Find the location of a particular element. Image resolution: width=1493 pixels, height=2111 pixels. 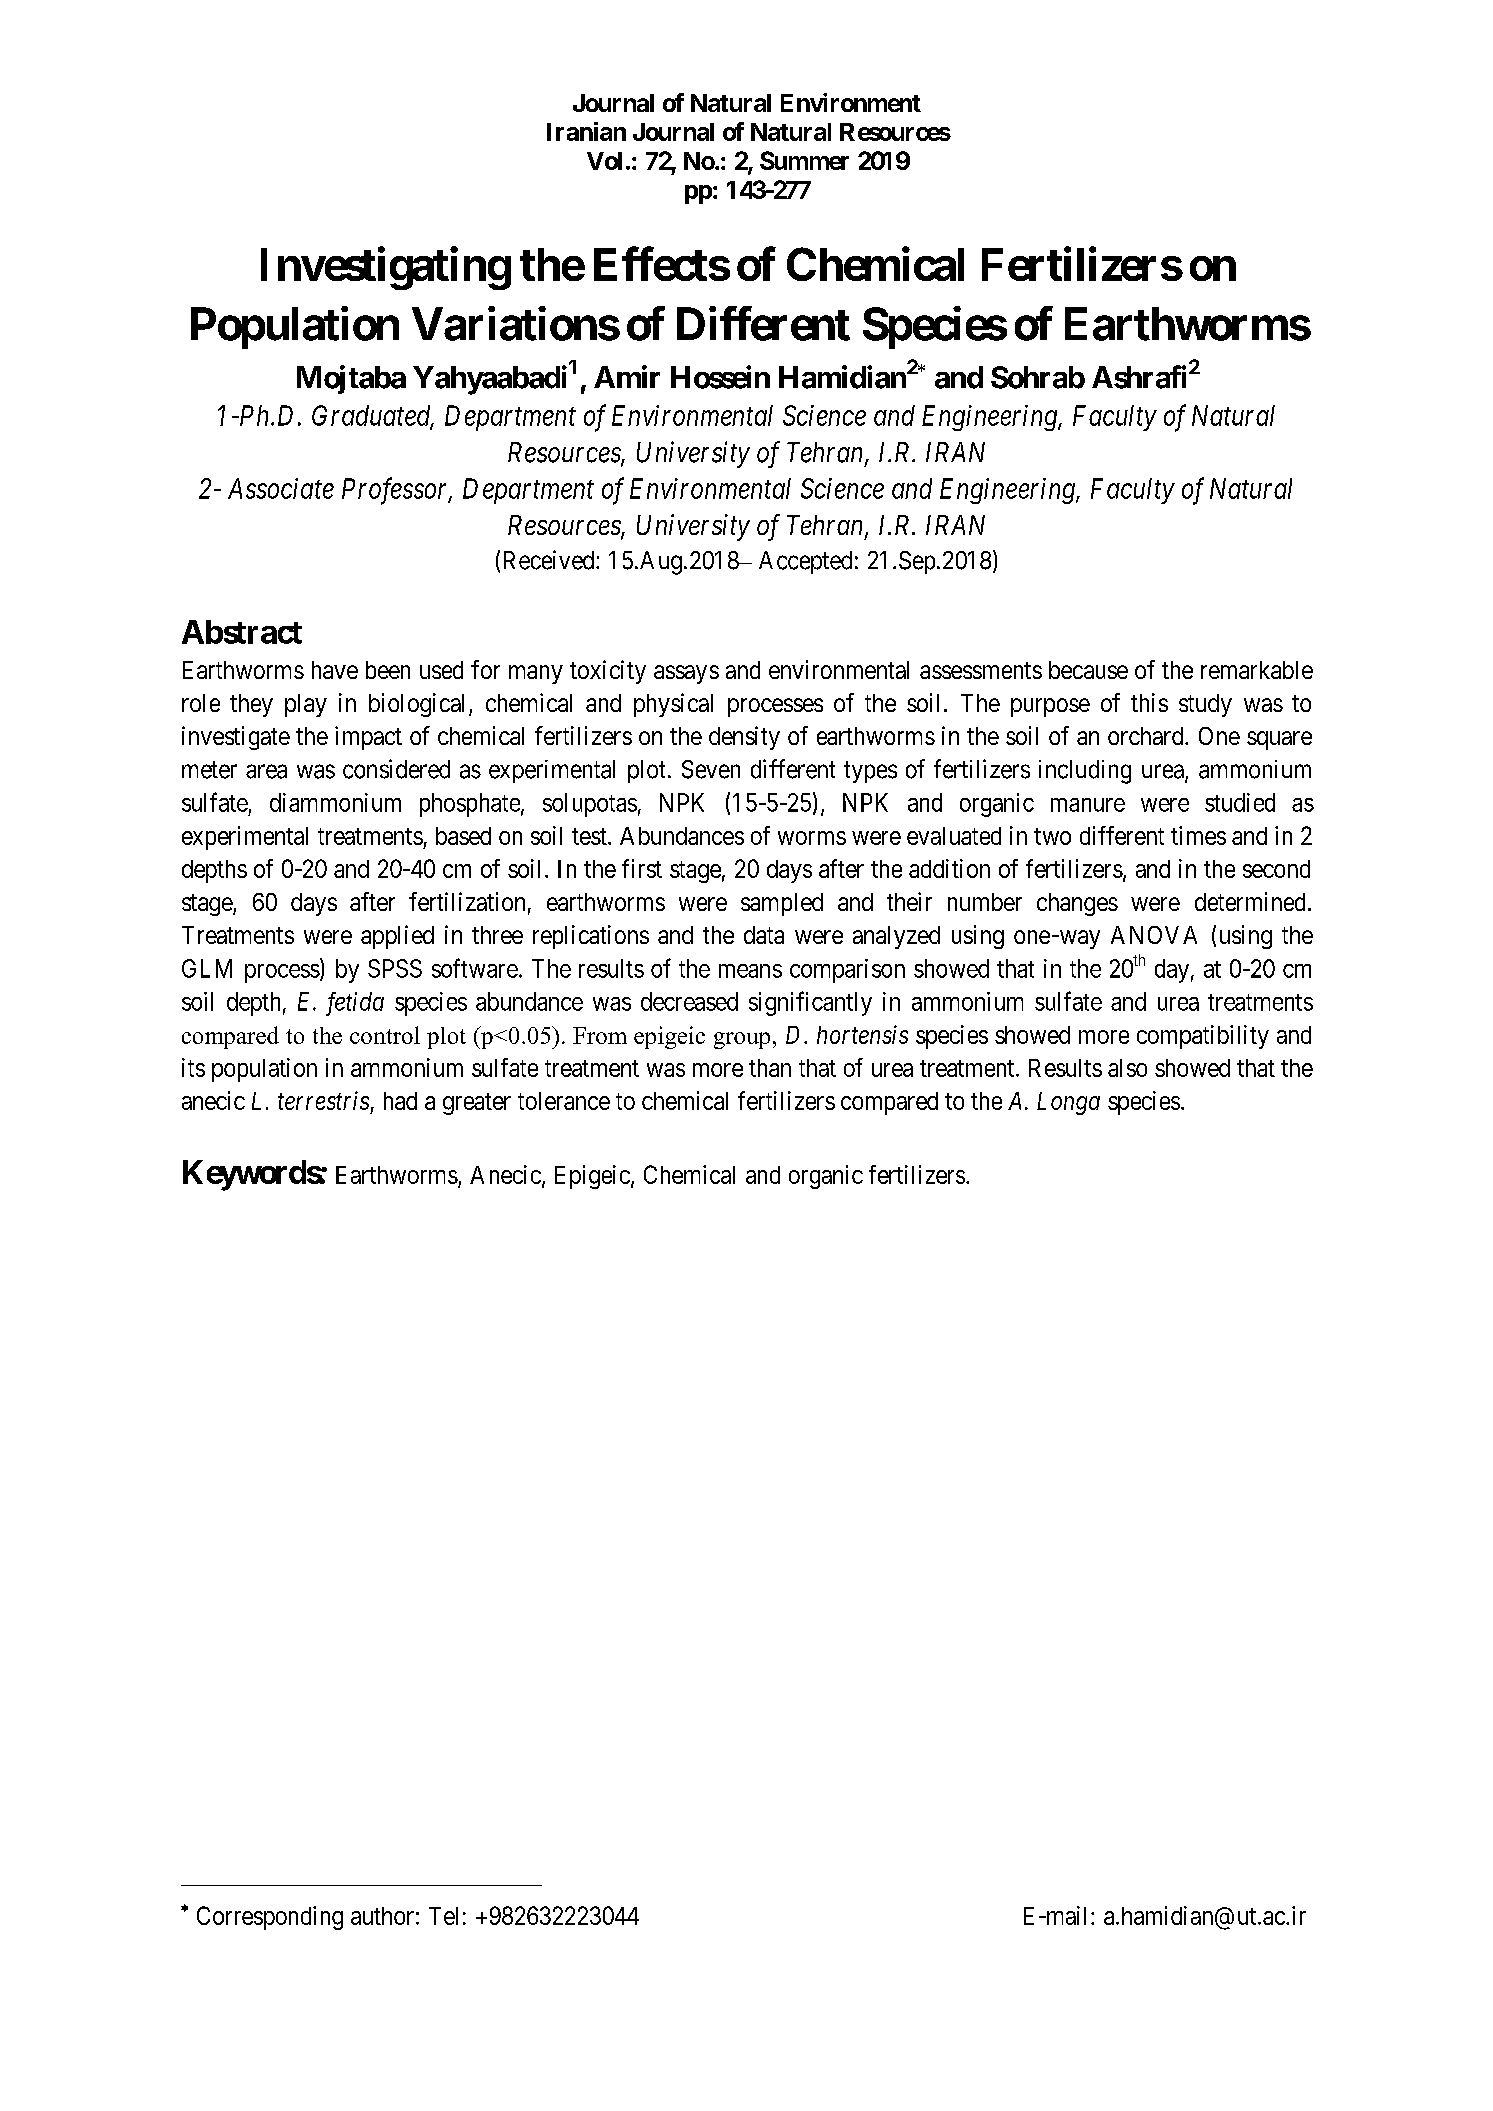

control is located at coordinates (385, 1035).
